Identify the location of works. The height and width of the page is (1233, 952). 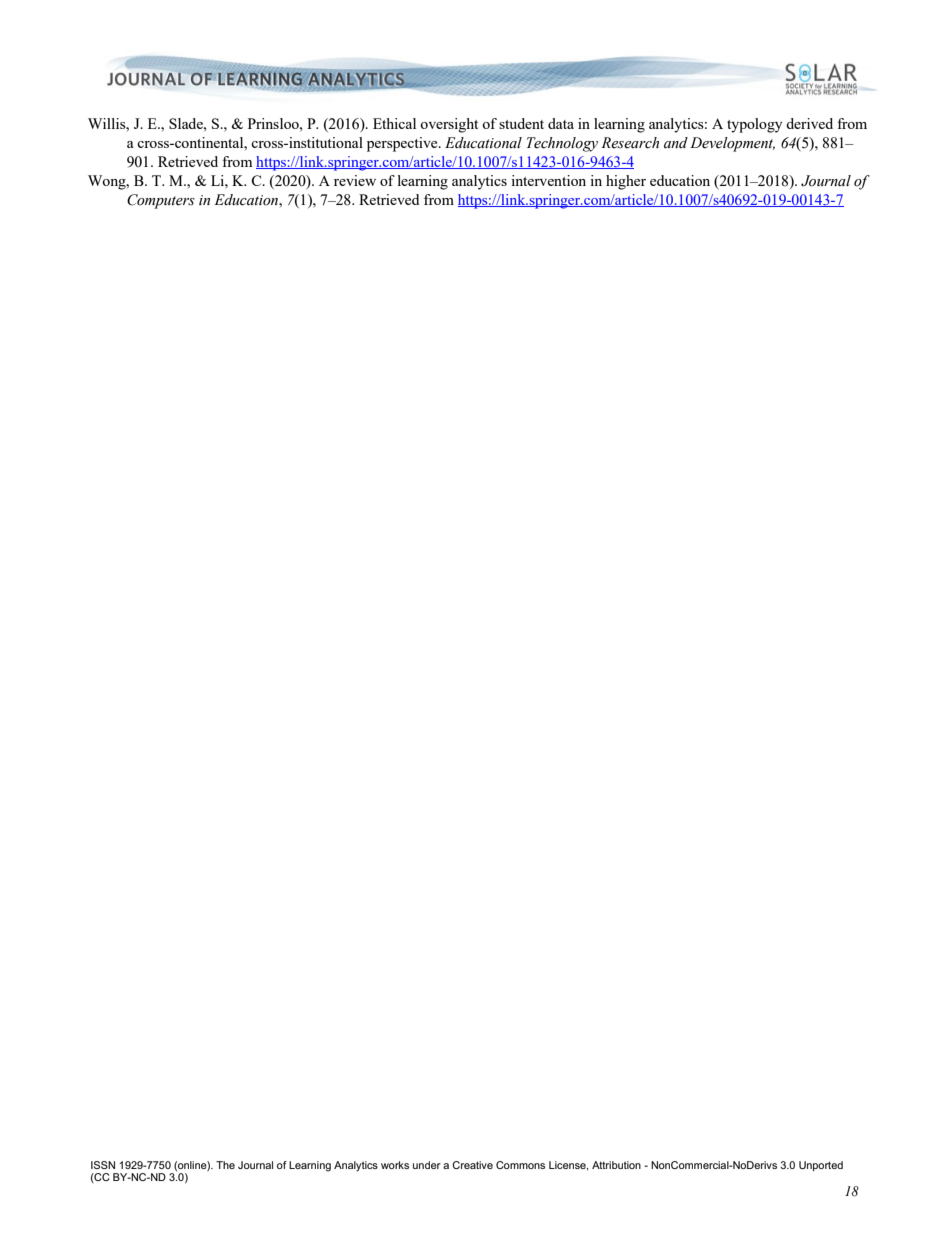
(395, 1165).
